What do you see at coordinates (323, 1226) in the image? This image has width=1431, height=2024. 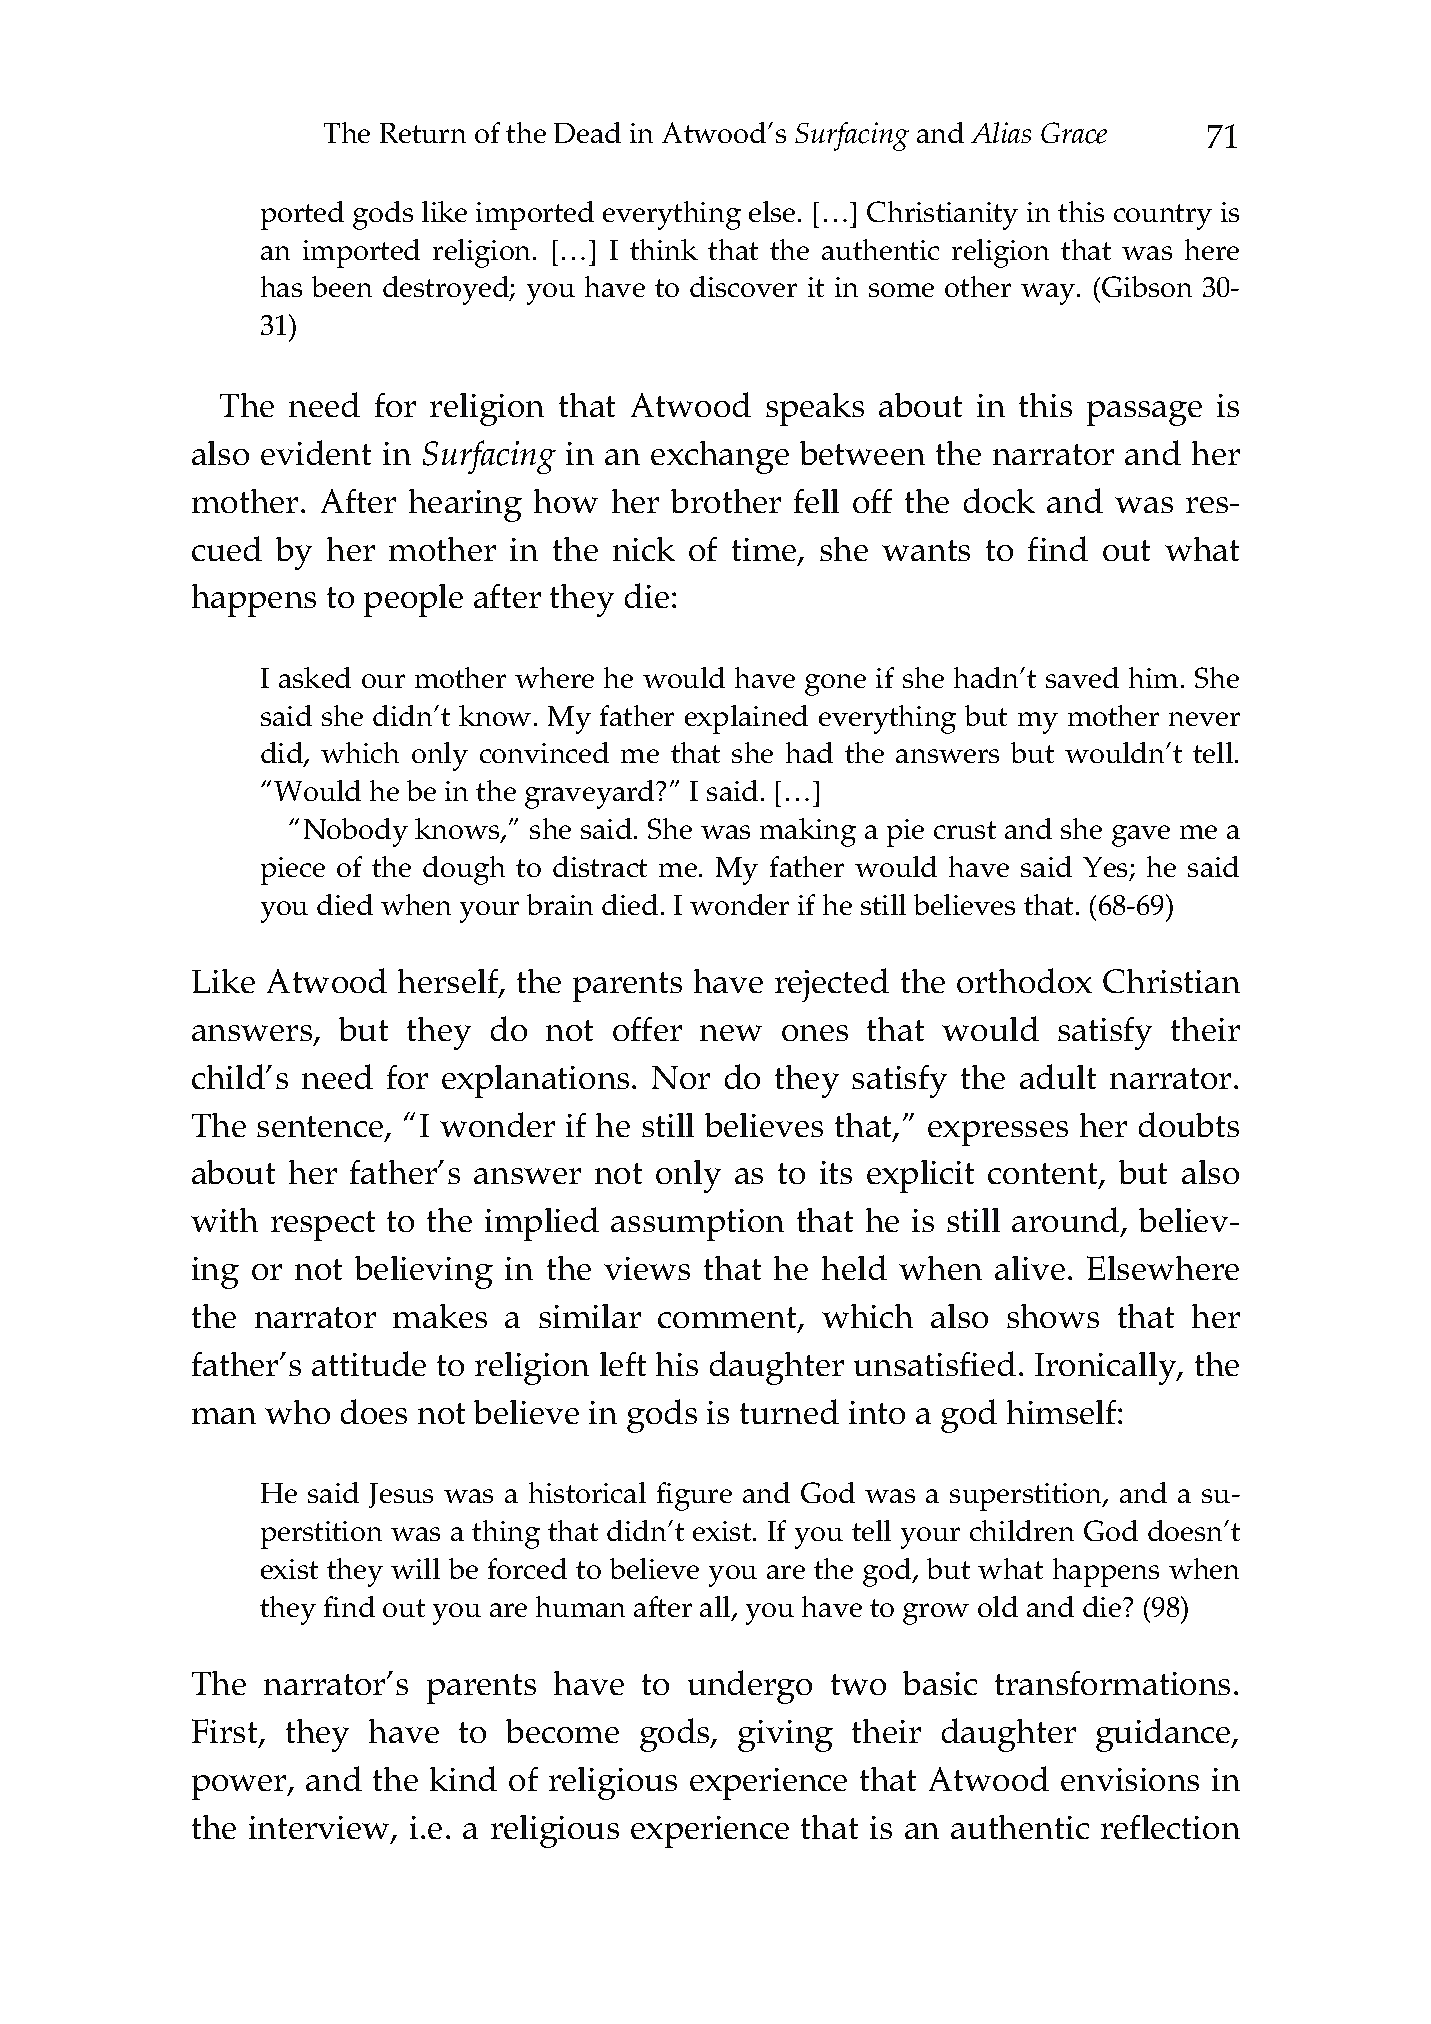 I see `respect` at bounding box center [323, 1226].
